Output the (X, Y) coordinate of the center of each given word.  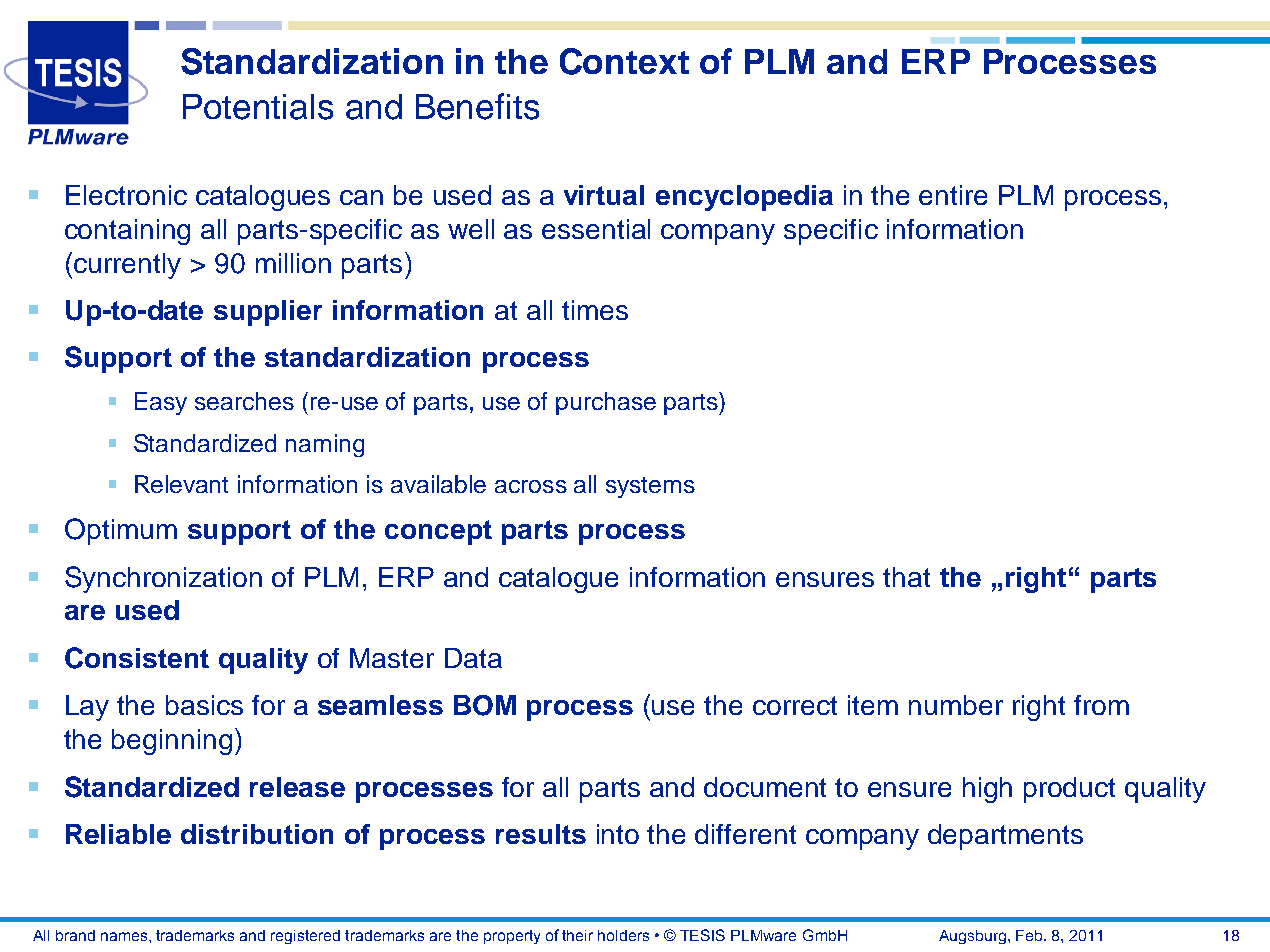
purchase (606, 403)
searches (244, 401)
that (906, 577)
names (125, 936)
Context (624, 61)
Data (473, 658)
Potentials (258, 107)
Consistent (137, 658)
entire (953, 195)
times (595, 310)
